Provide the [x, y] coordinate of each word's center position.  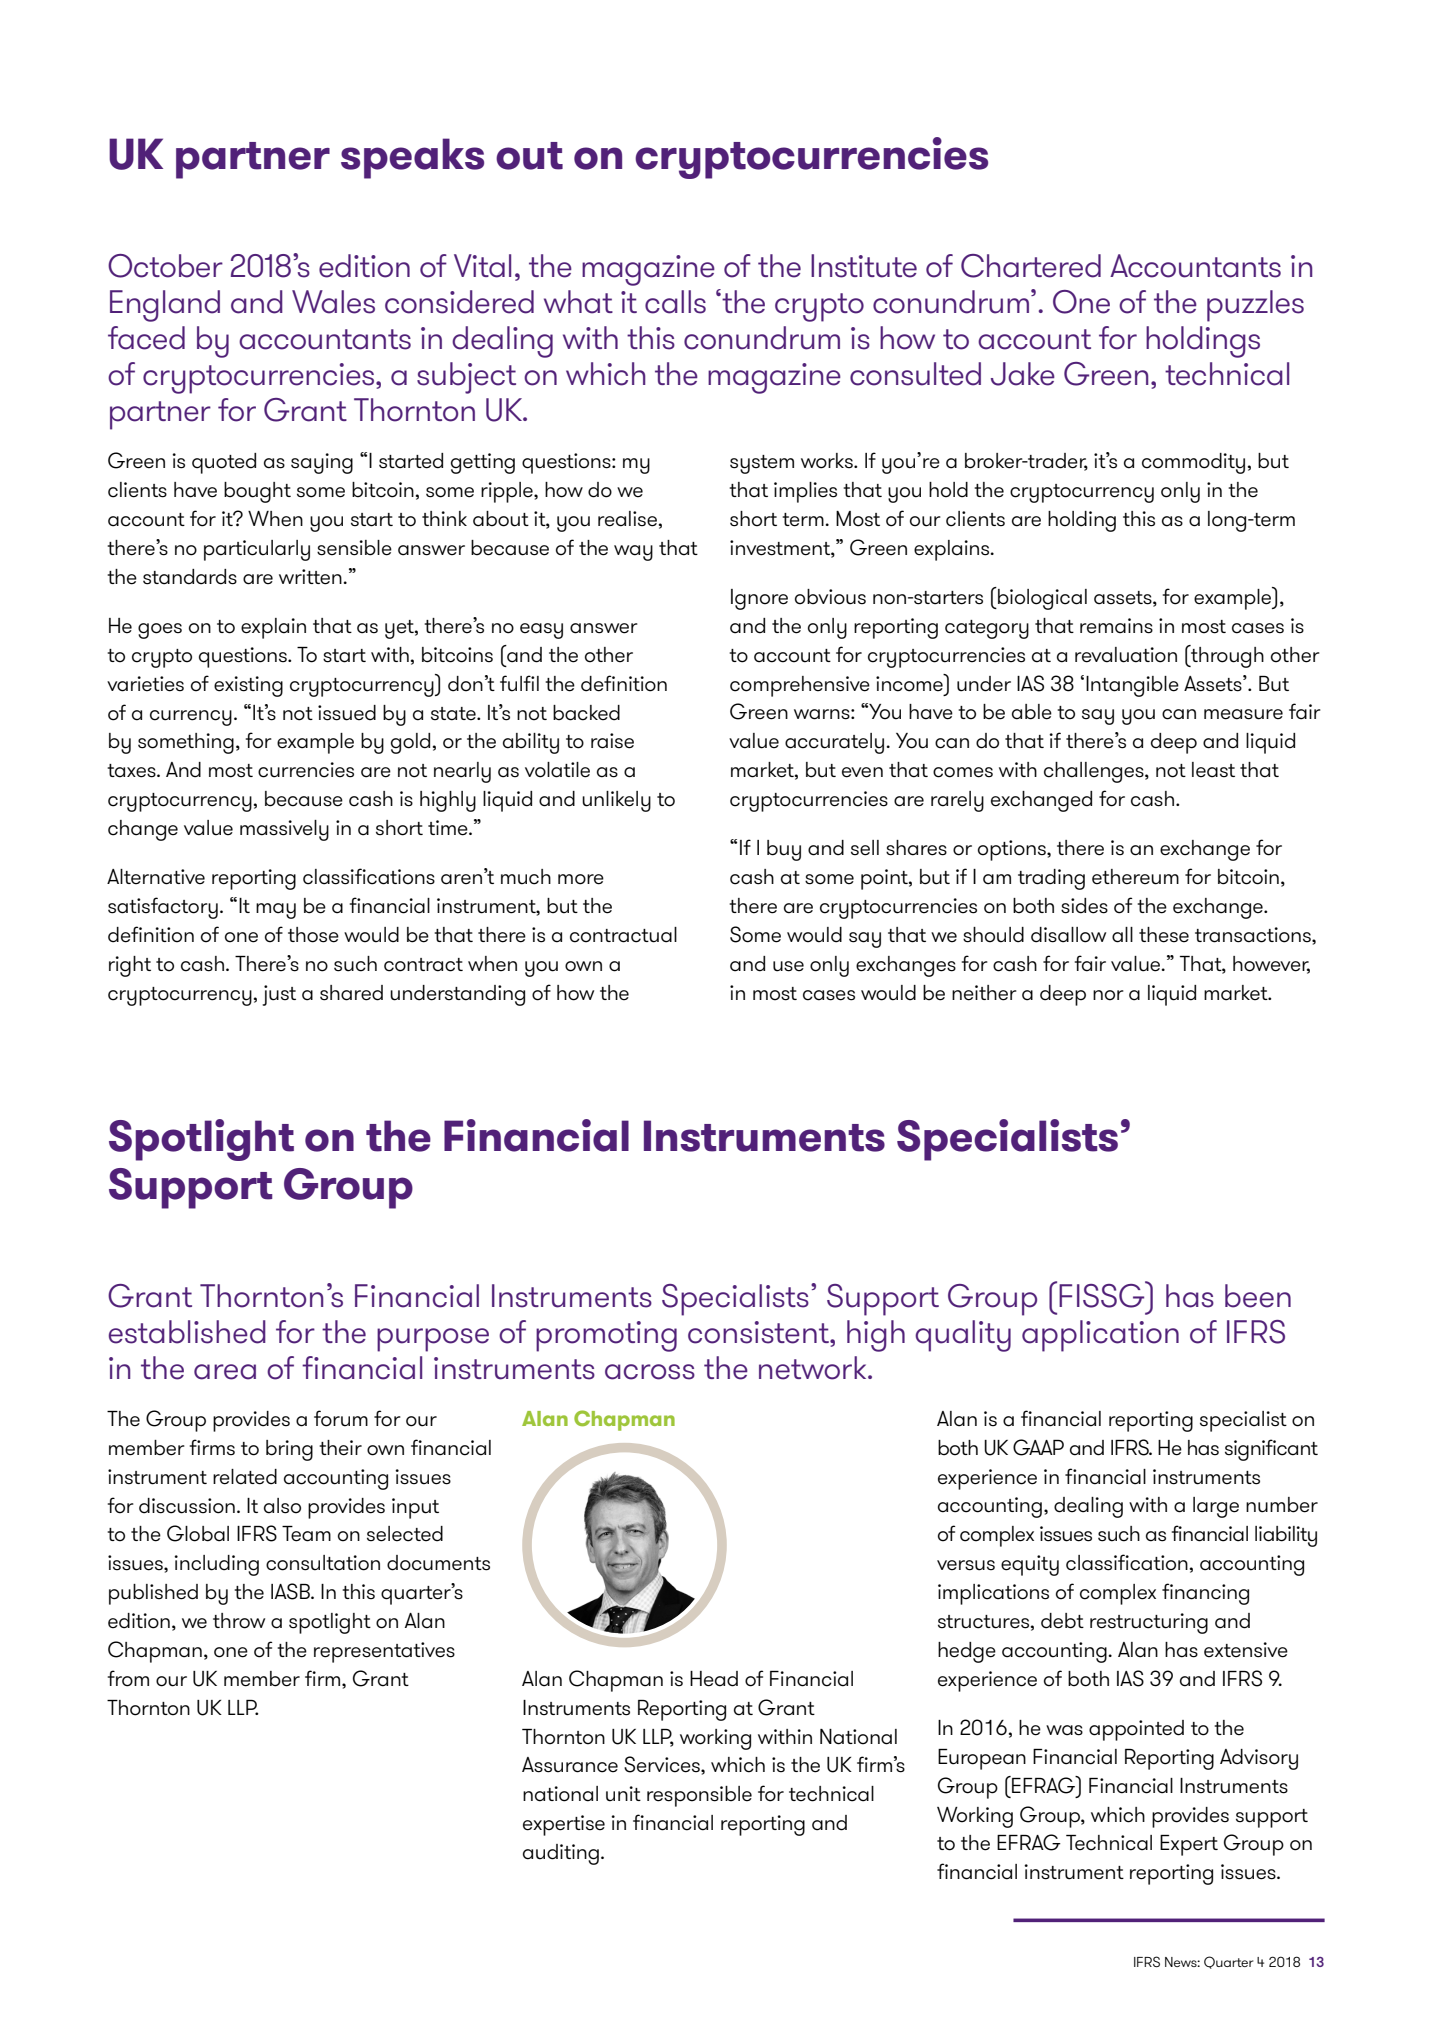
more [581, 879]
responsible [699, 1796]
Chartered [1031, 266]
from [128, 1678]
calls [675, 302]
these [1164, 935]
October [165, 266]
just [279, 995]
